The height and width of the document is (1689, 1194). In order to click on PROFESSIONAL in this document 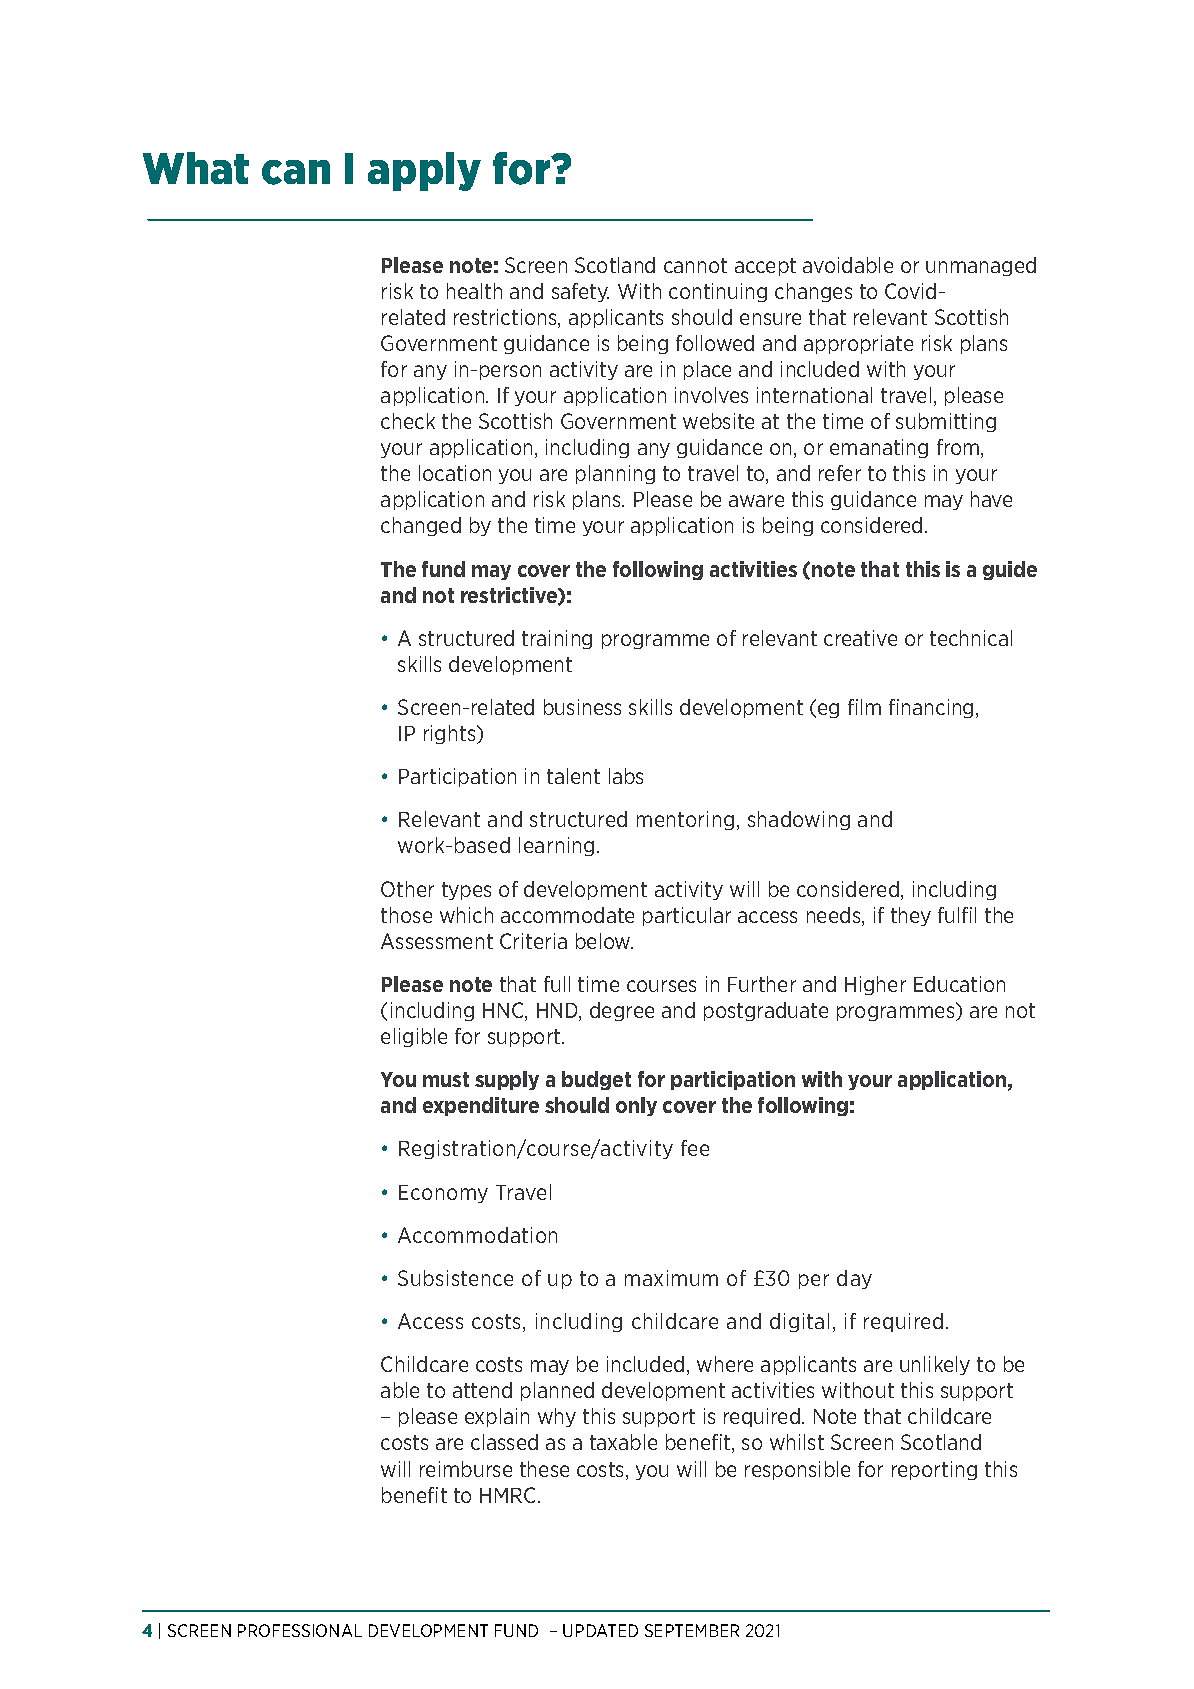, I will do `click(300, 1630)`.
